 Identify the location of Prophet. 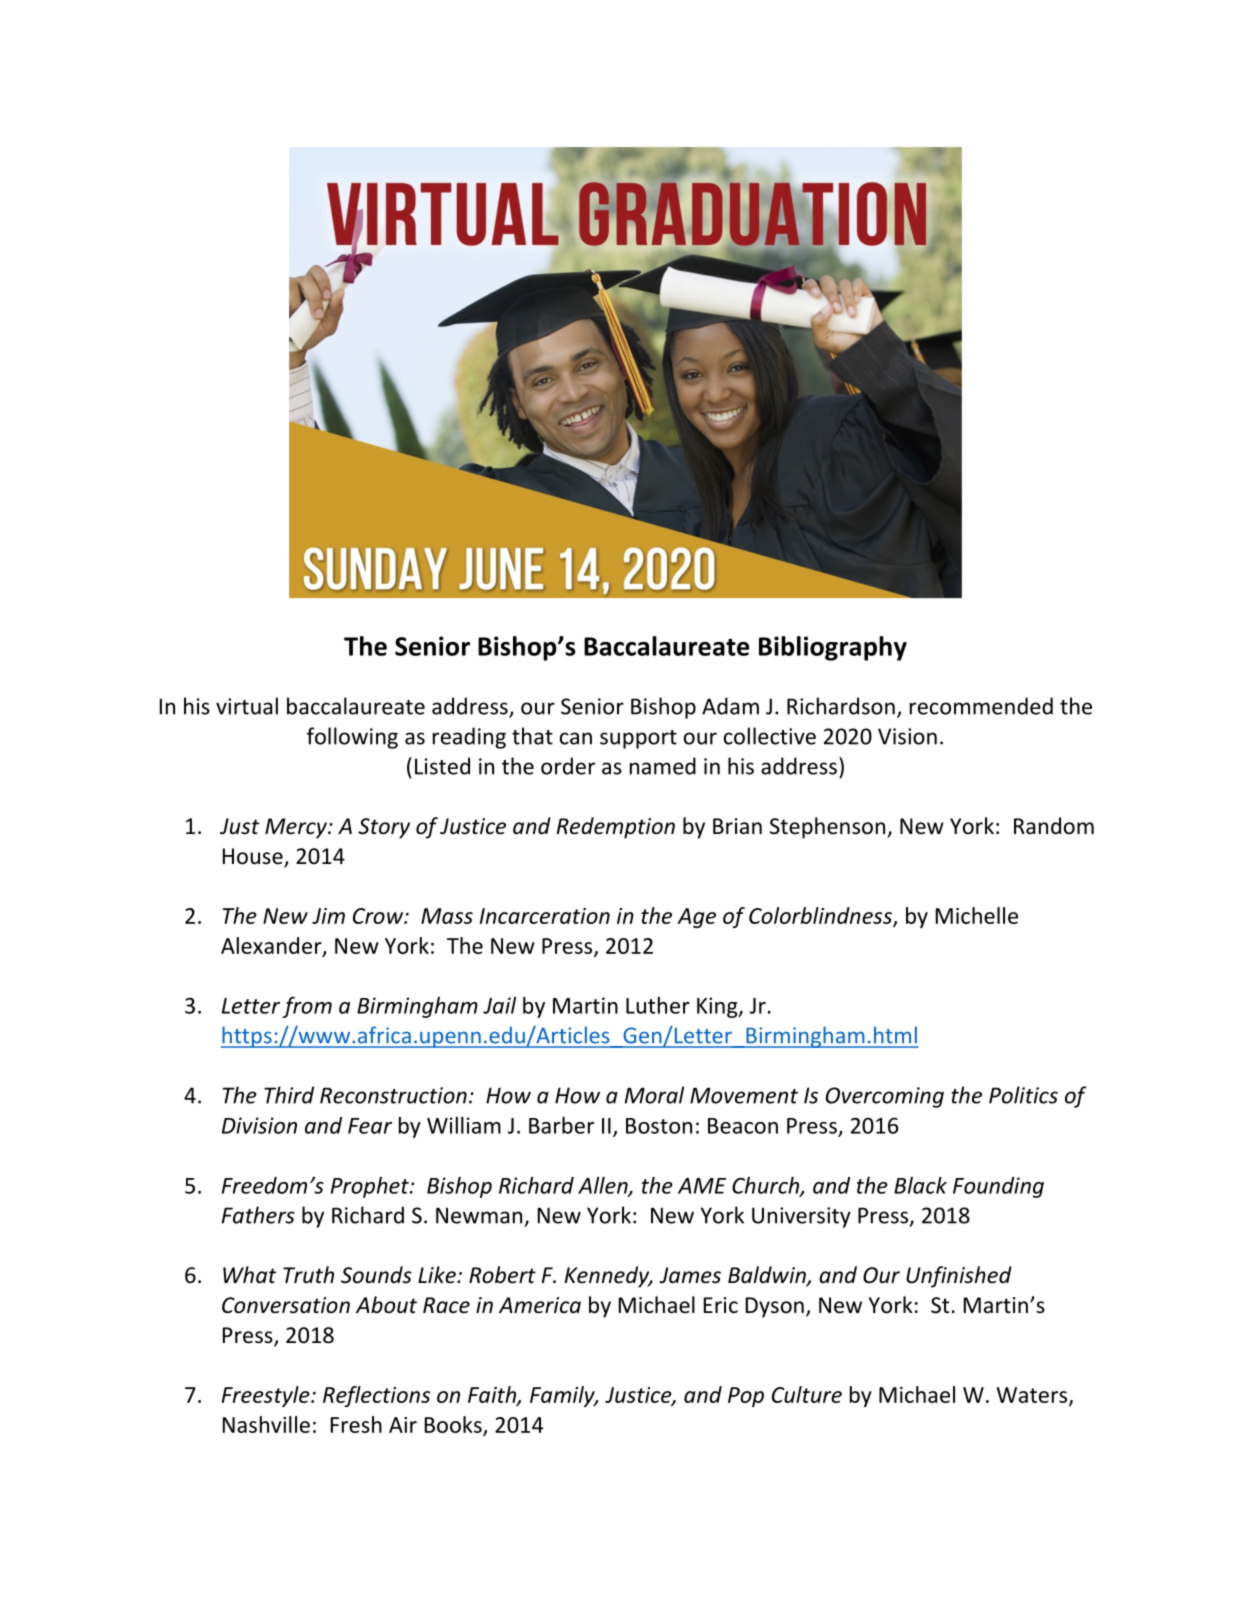
(371, 1187).
